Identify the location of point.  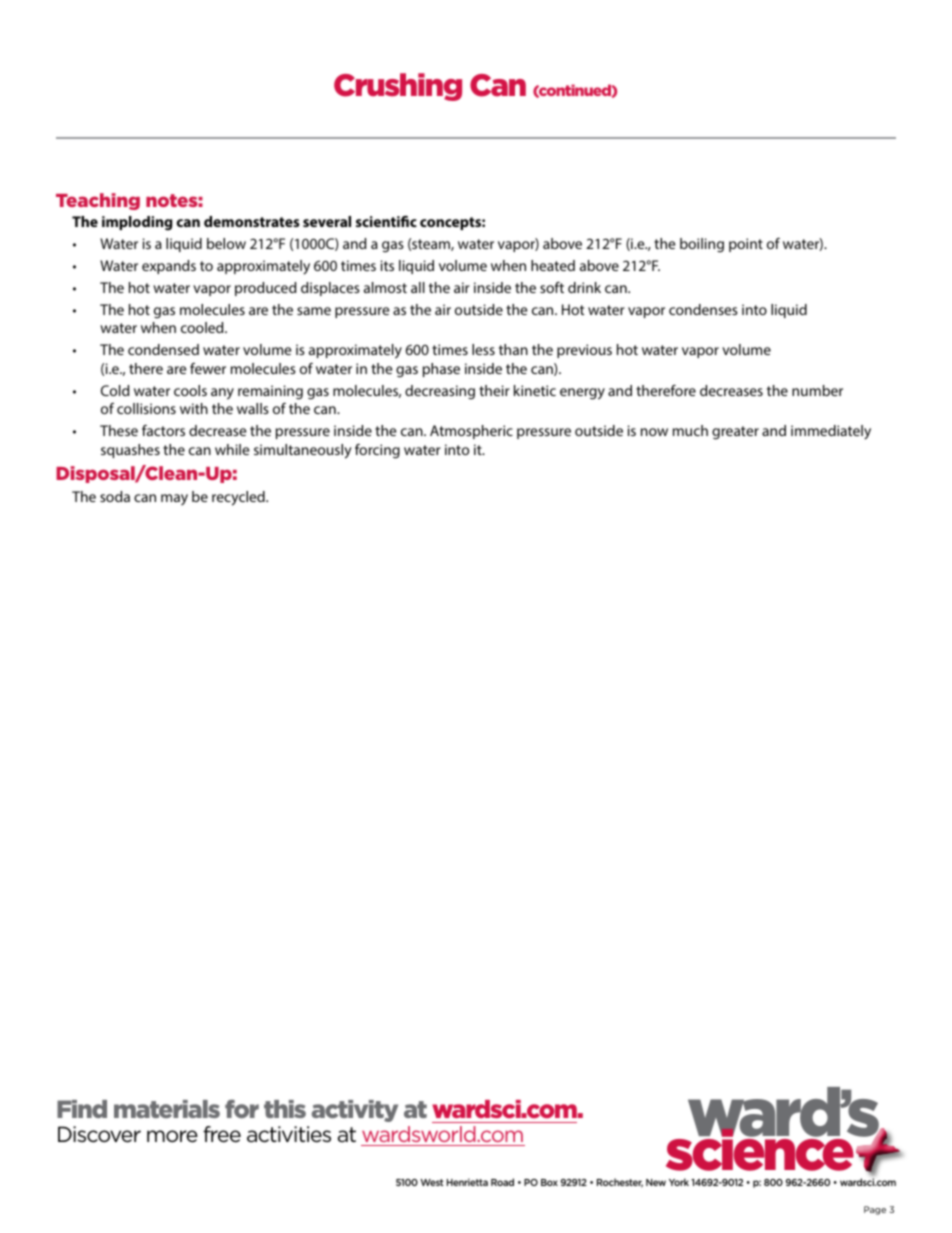
(746, 245).
